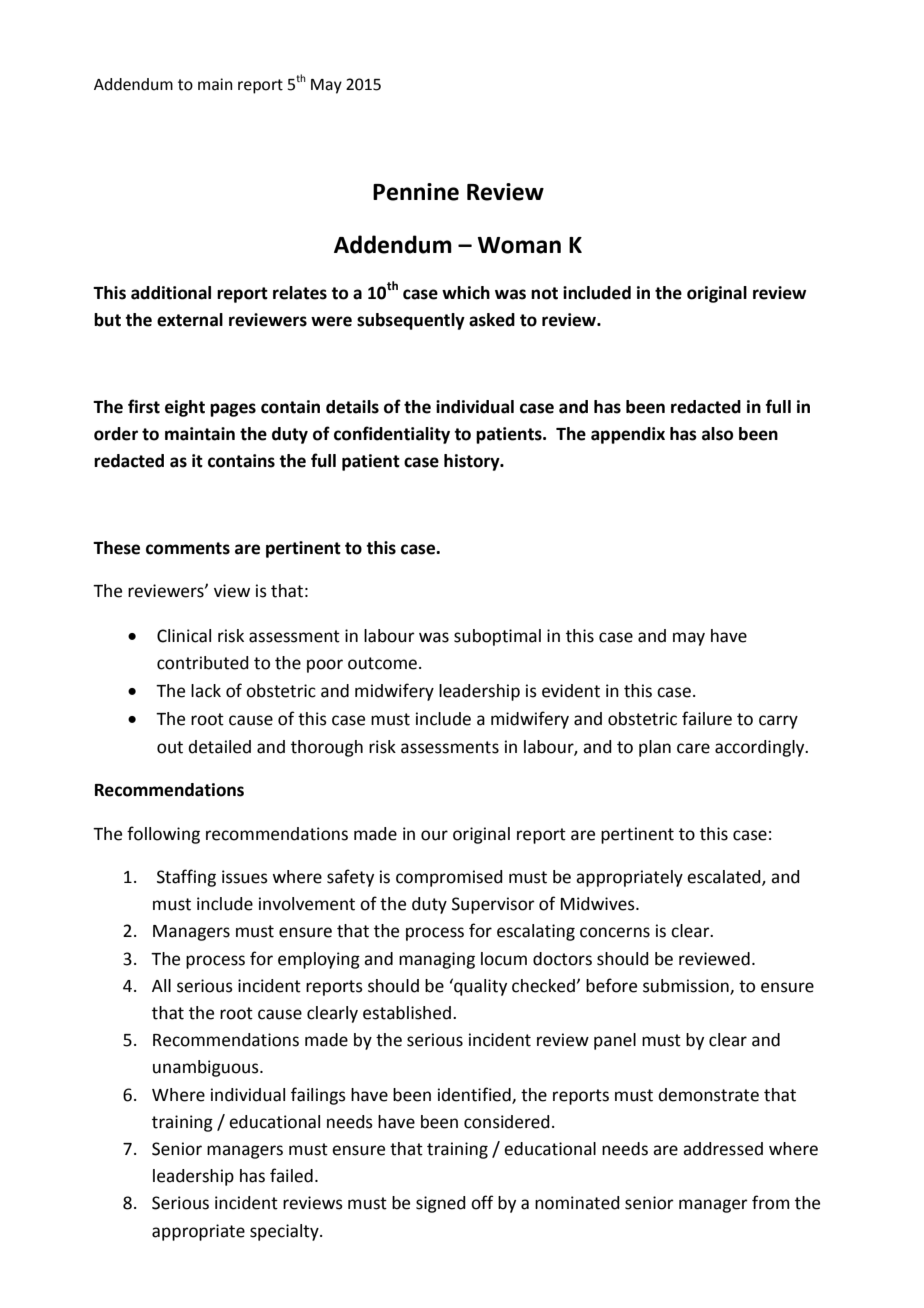 The width and height of the page is (924, 1308). What do you see at coordinates (544, 293) in the page?
I see `not` at bounding box center [544, 293].
